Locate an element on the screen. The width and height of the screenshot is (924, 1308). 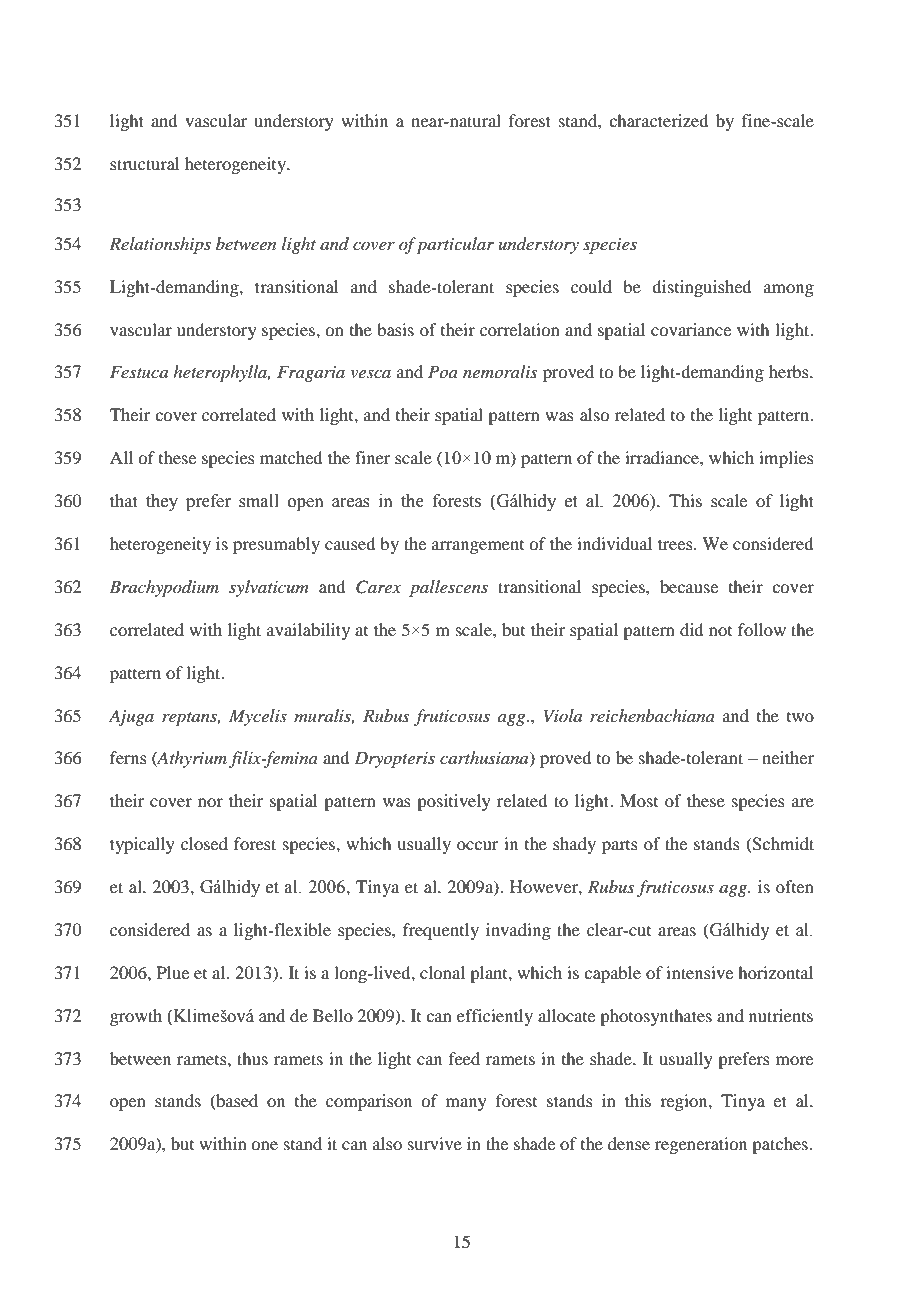
not is located at coordinates (720, 631).
